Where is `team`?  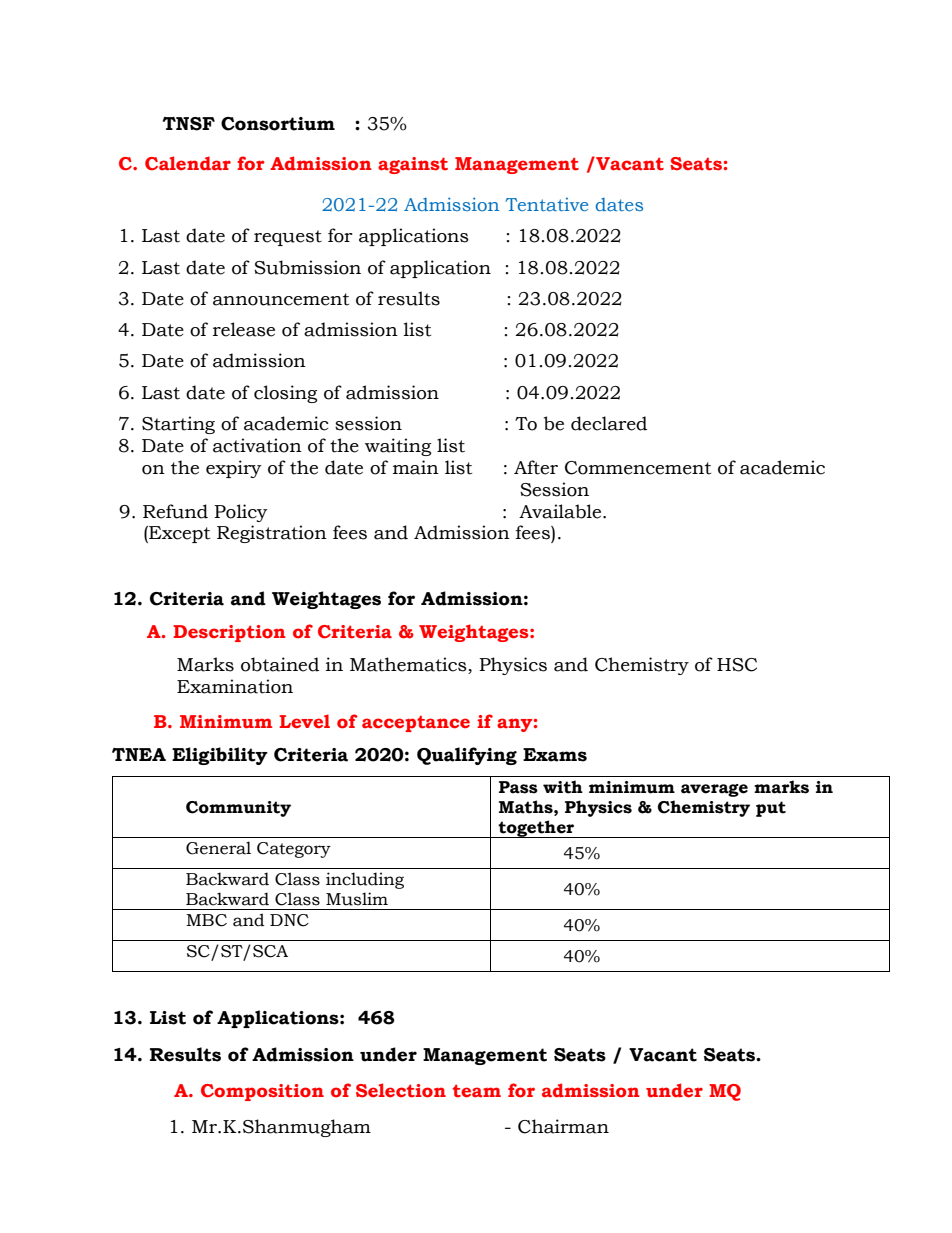 team is located at coordinates (477, 1091).
